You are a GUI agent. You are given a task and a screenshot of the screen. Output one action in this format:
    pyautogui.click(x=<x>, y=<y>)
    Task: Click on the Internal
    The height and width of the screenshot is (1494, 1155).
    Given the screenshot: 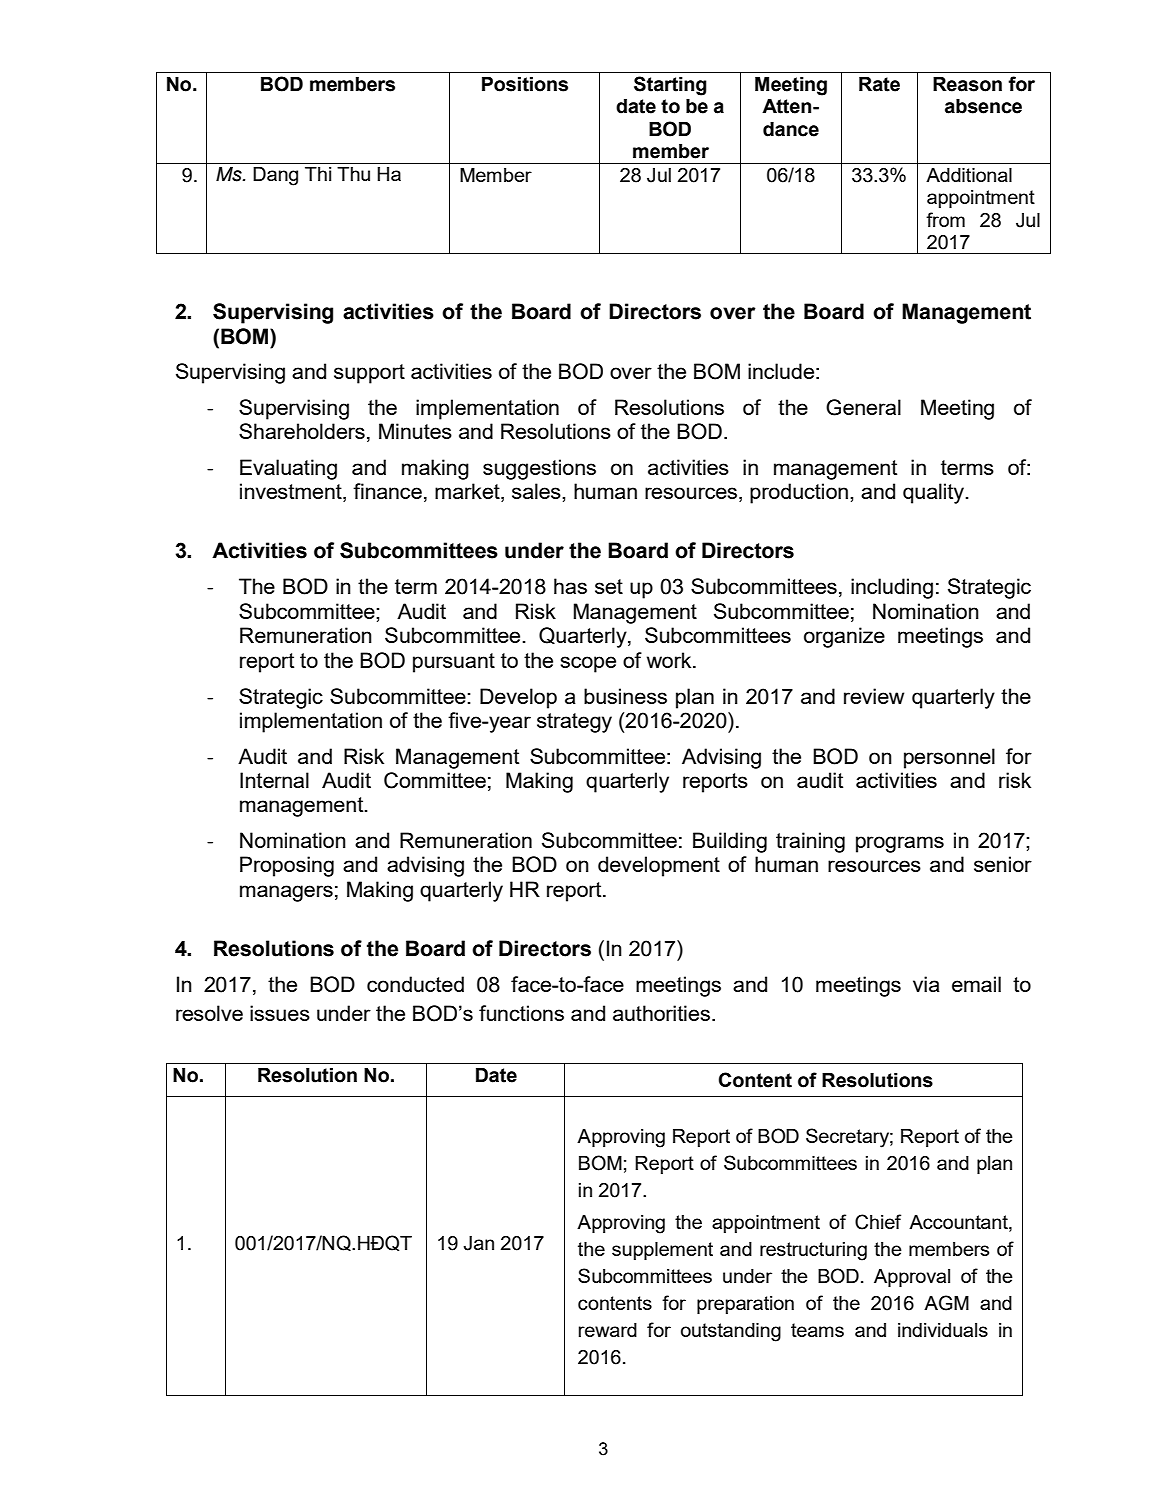 What is the action you would take?
    pyautogui.click(x=274, y=780)
